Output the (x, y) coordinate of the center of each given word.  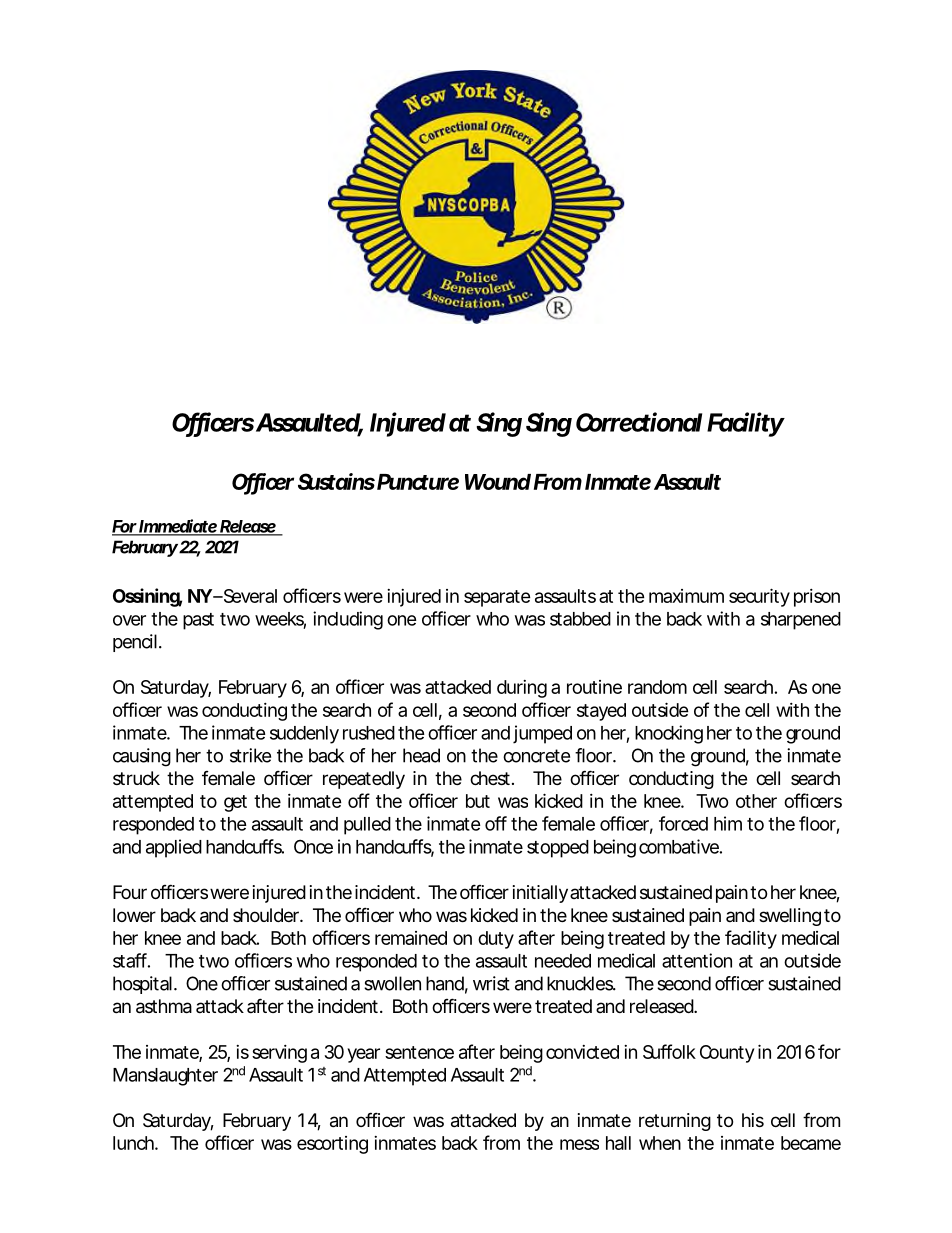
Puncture (418, 482)
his (753, 1120)
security (759, 597)
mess (579, 1144)
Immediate (178, 527)
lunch (134, 1143)
